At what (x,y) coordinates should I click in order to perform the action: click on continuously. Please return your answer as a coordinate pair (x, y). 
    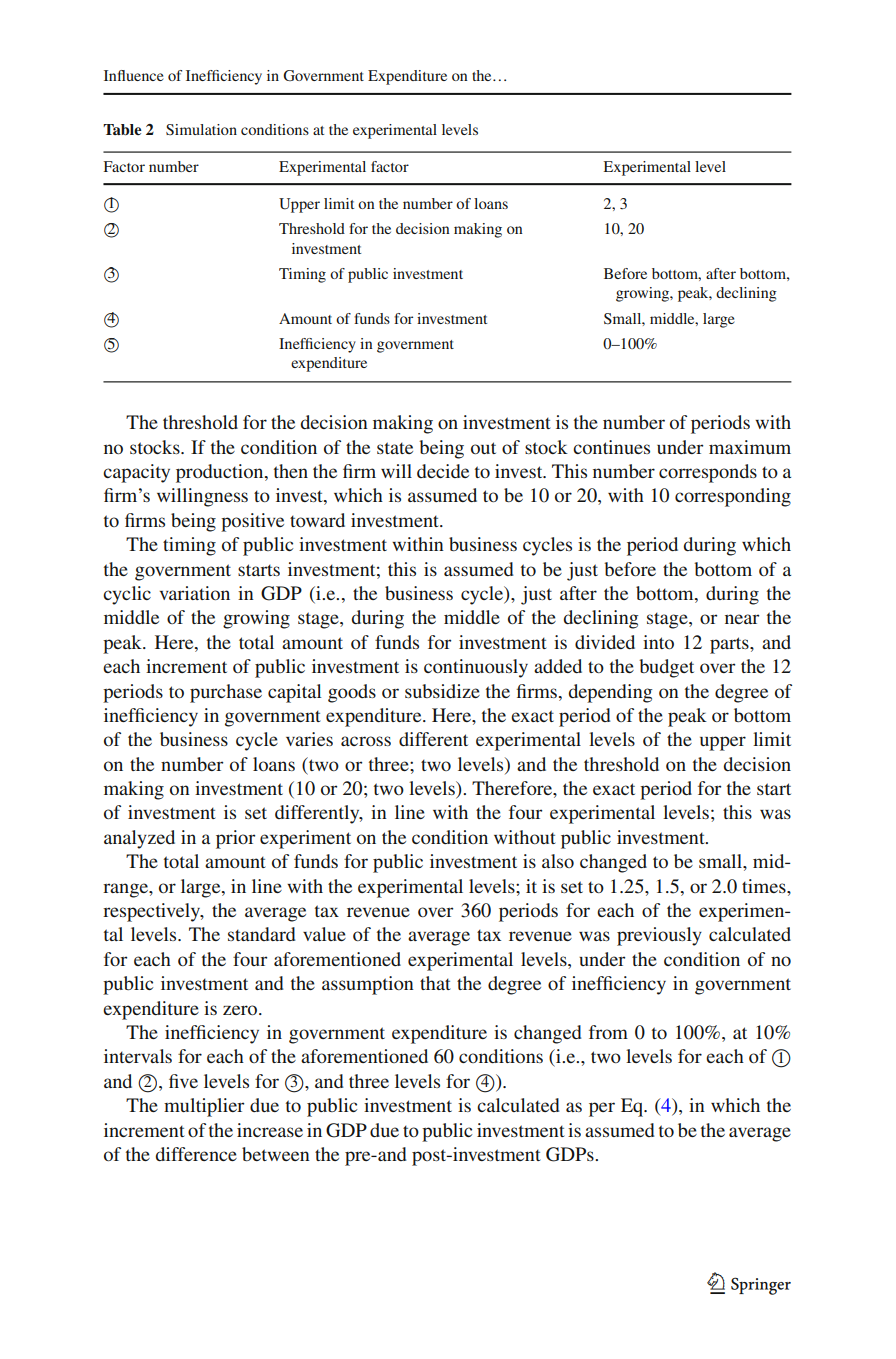
    Looking at the image, I should click on (476, 668).
